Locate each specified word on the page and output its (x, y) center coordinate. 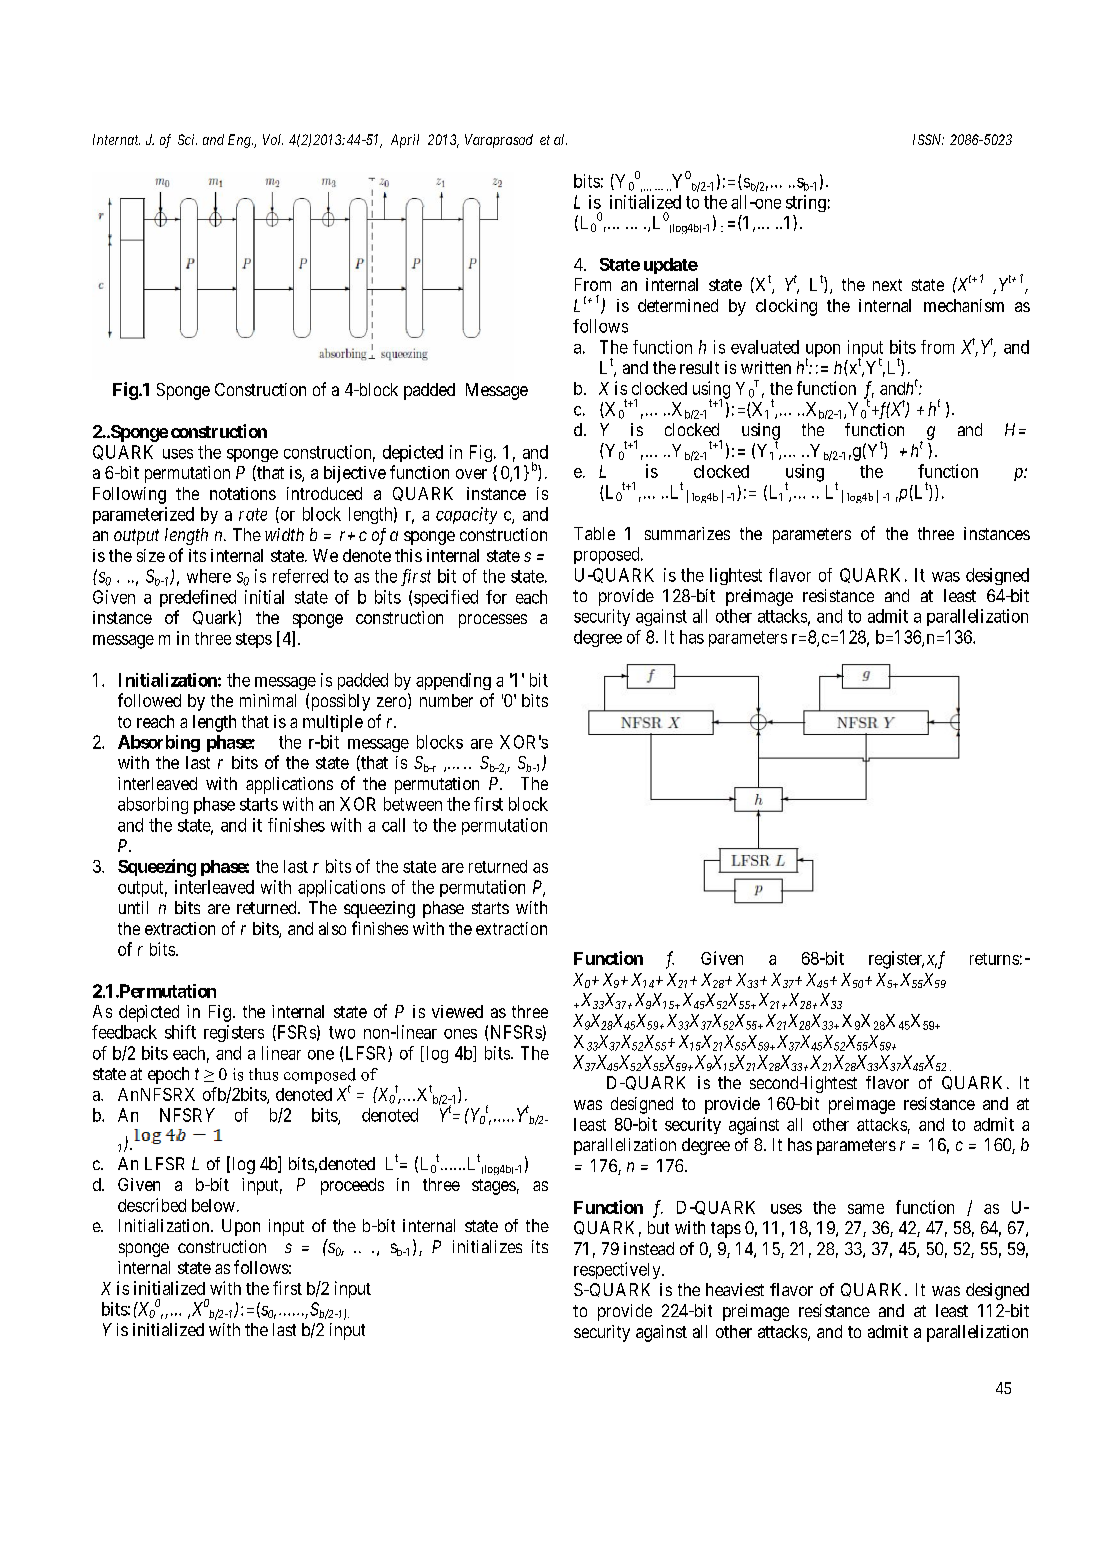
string (806, 203)
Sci (187, 139)
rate (253, 514)
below (213, 1205)
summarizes (687, 533)
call (393, 825)
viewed (457, 1011)
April (405, 141)
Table (594, 533)
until (133, 907)
